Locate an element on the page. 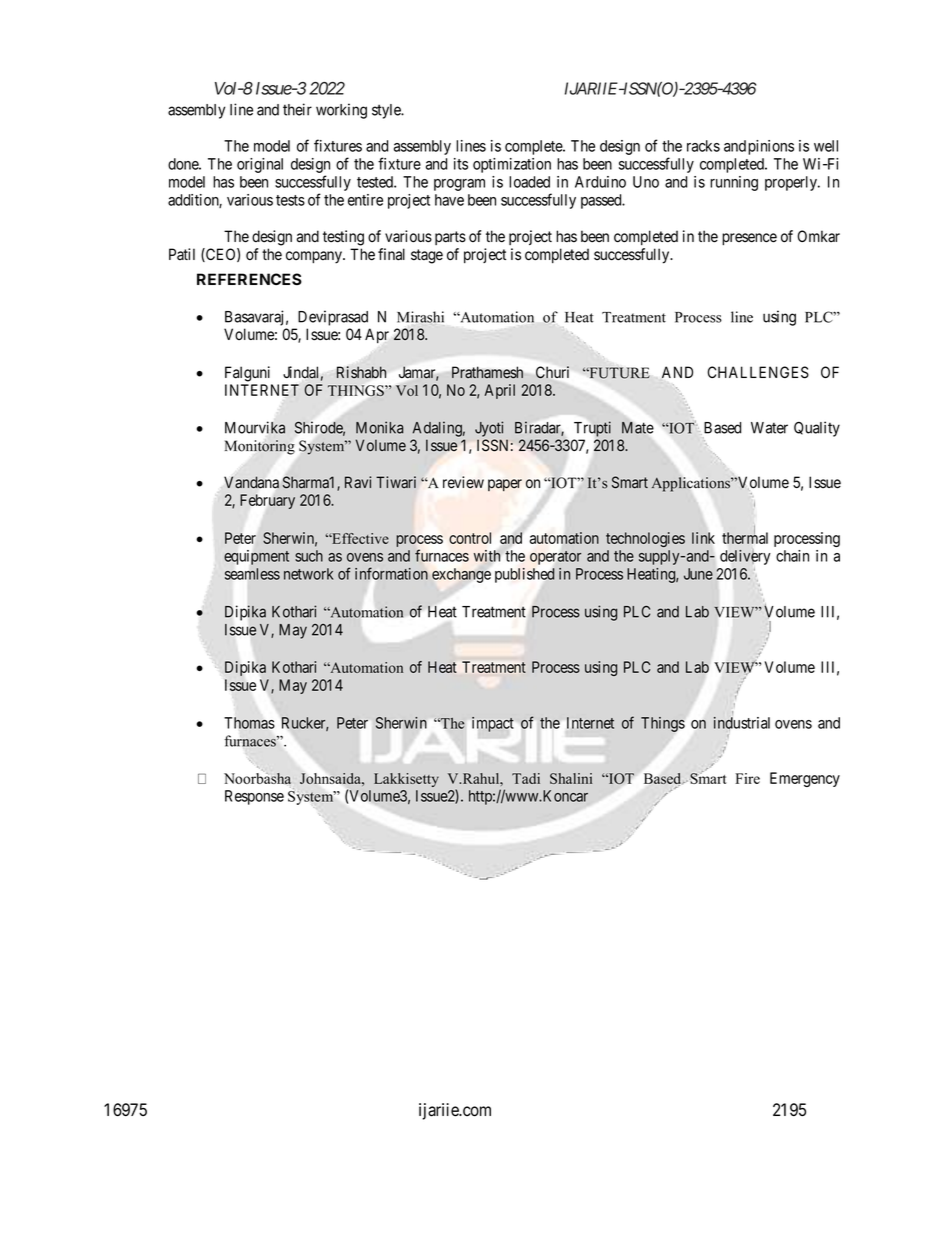 This image has width=952, height=1233. their is located at coordinates (297, 109).
